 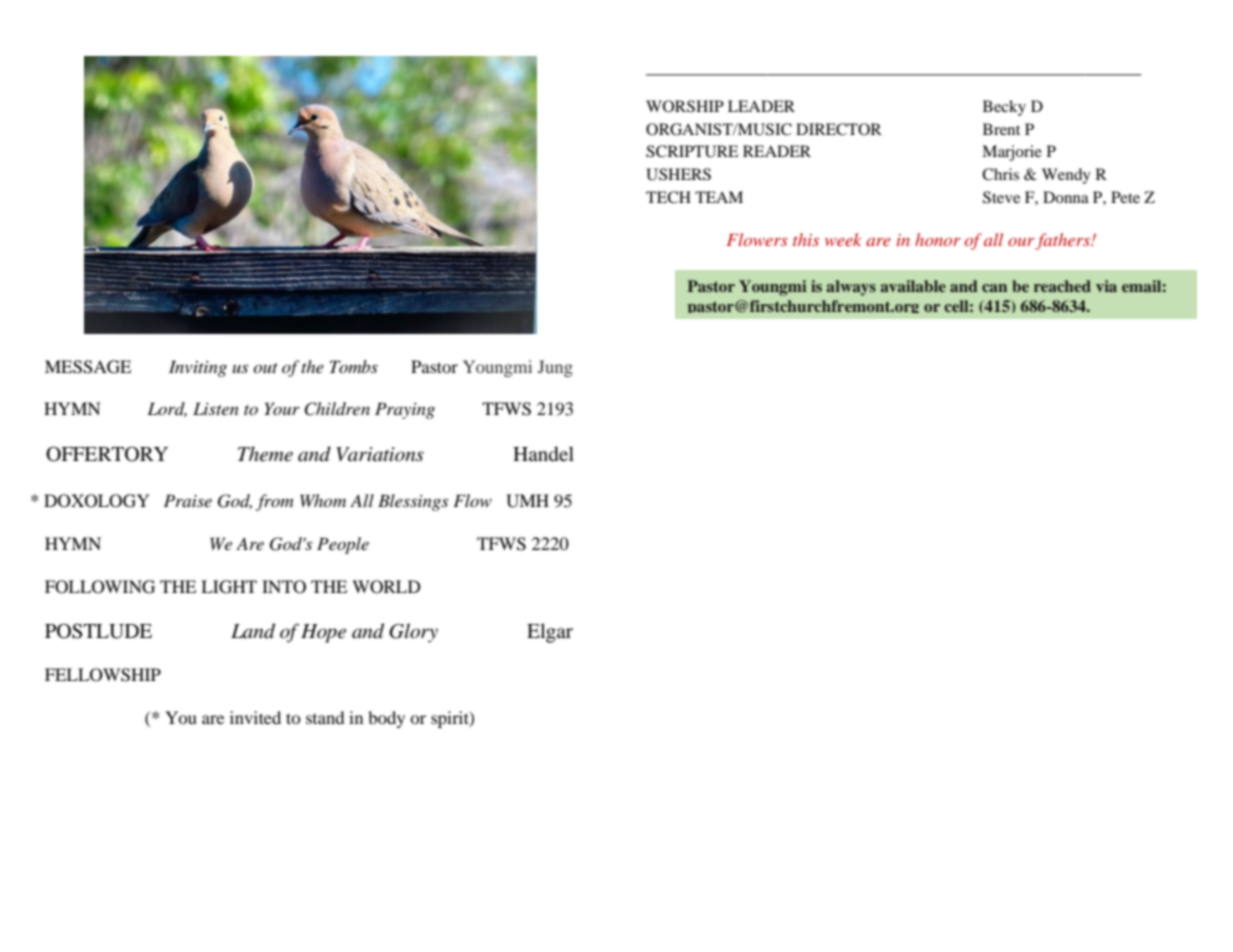 I want to click on Handel, so click(x=543, y=454).
